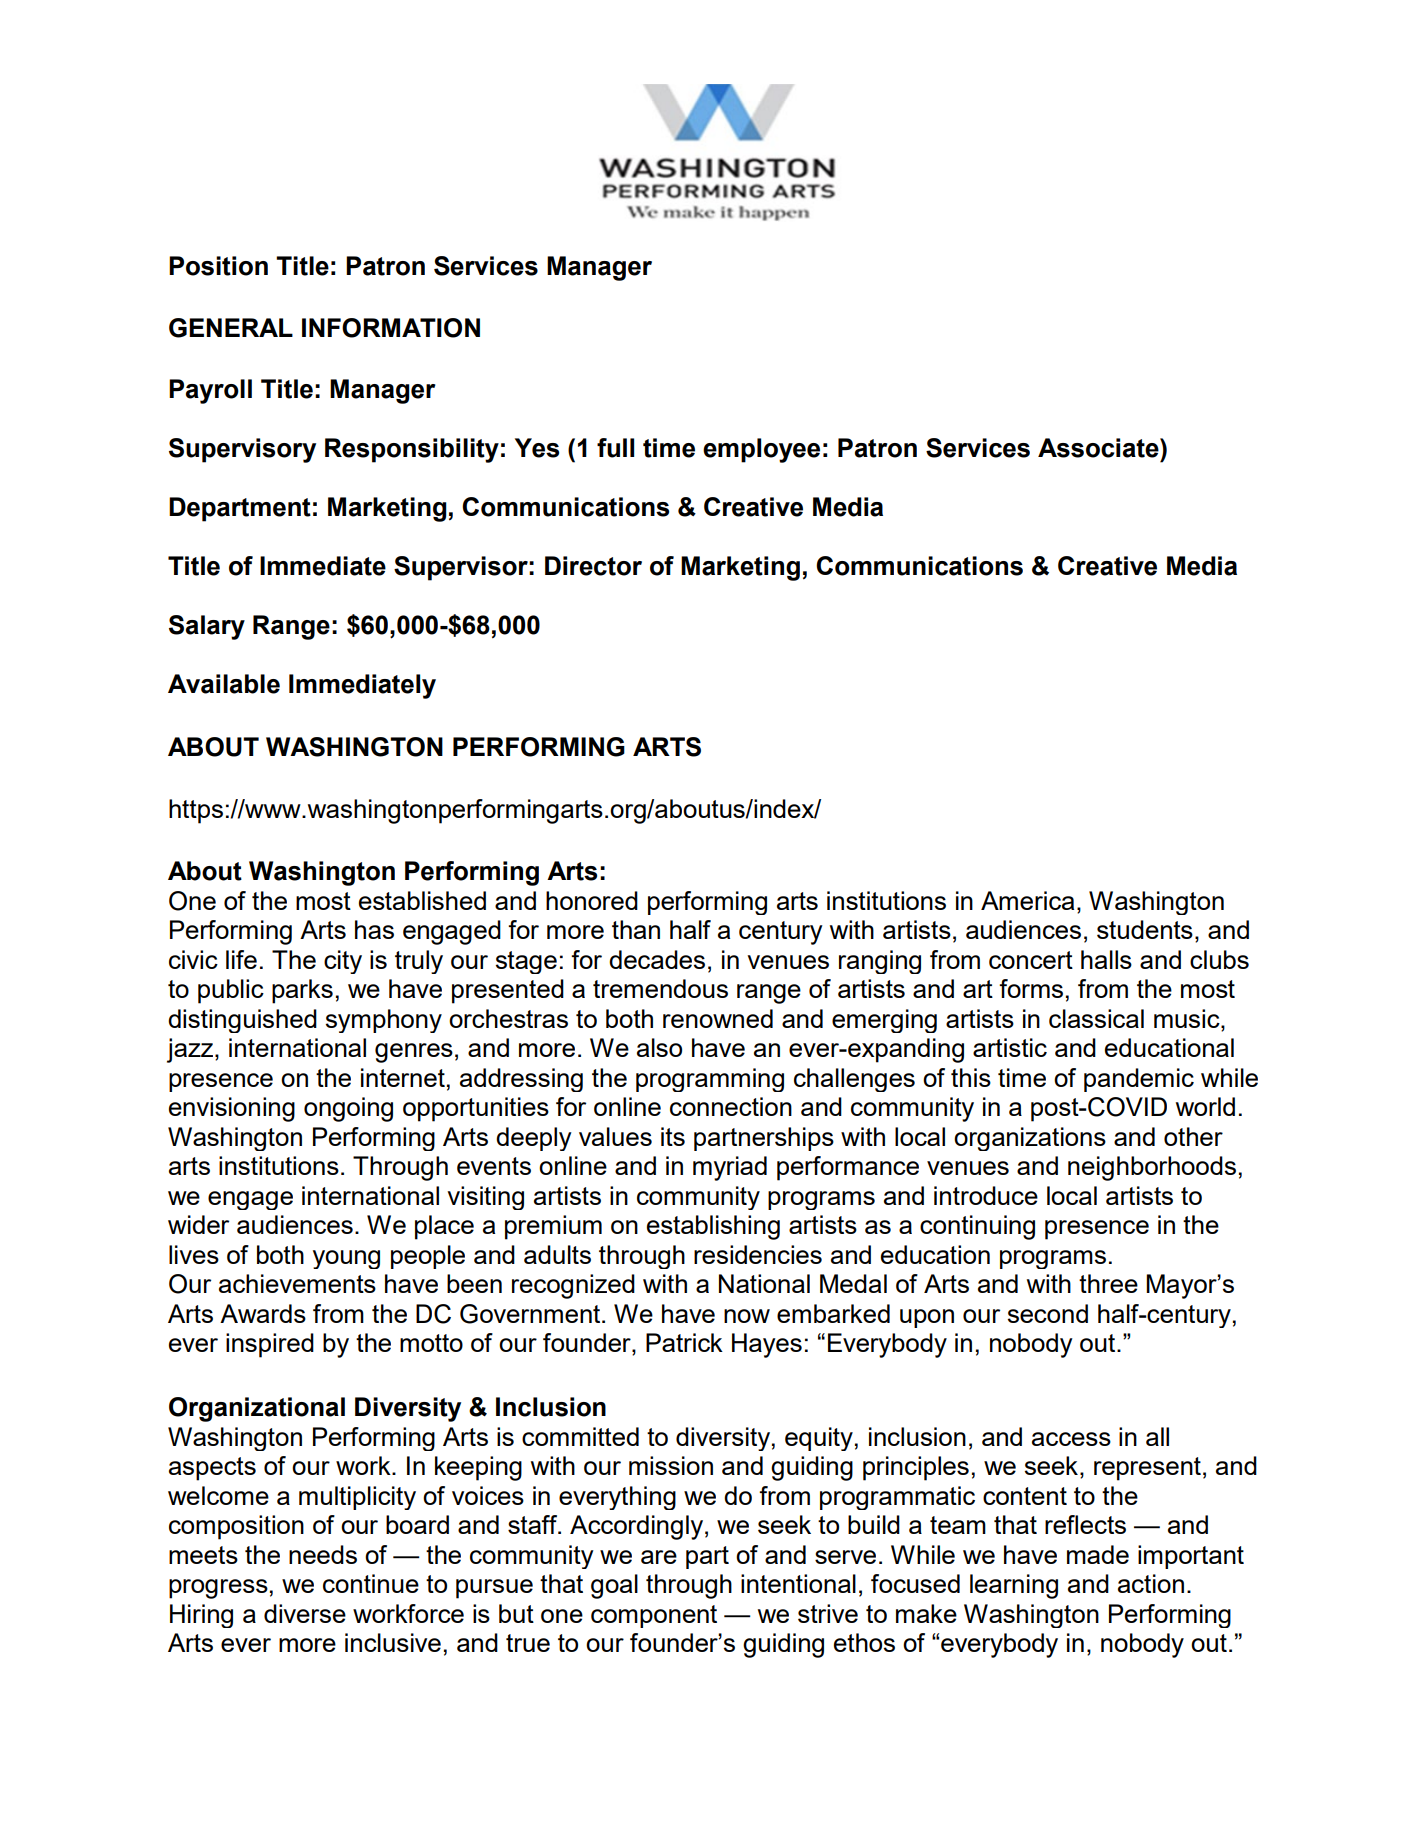 The image size is (1428, 1848). I want to click on neighborhoods, so click(1152, 1168).
